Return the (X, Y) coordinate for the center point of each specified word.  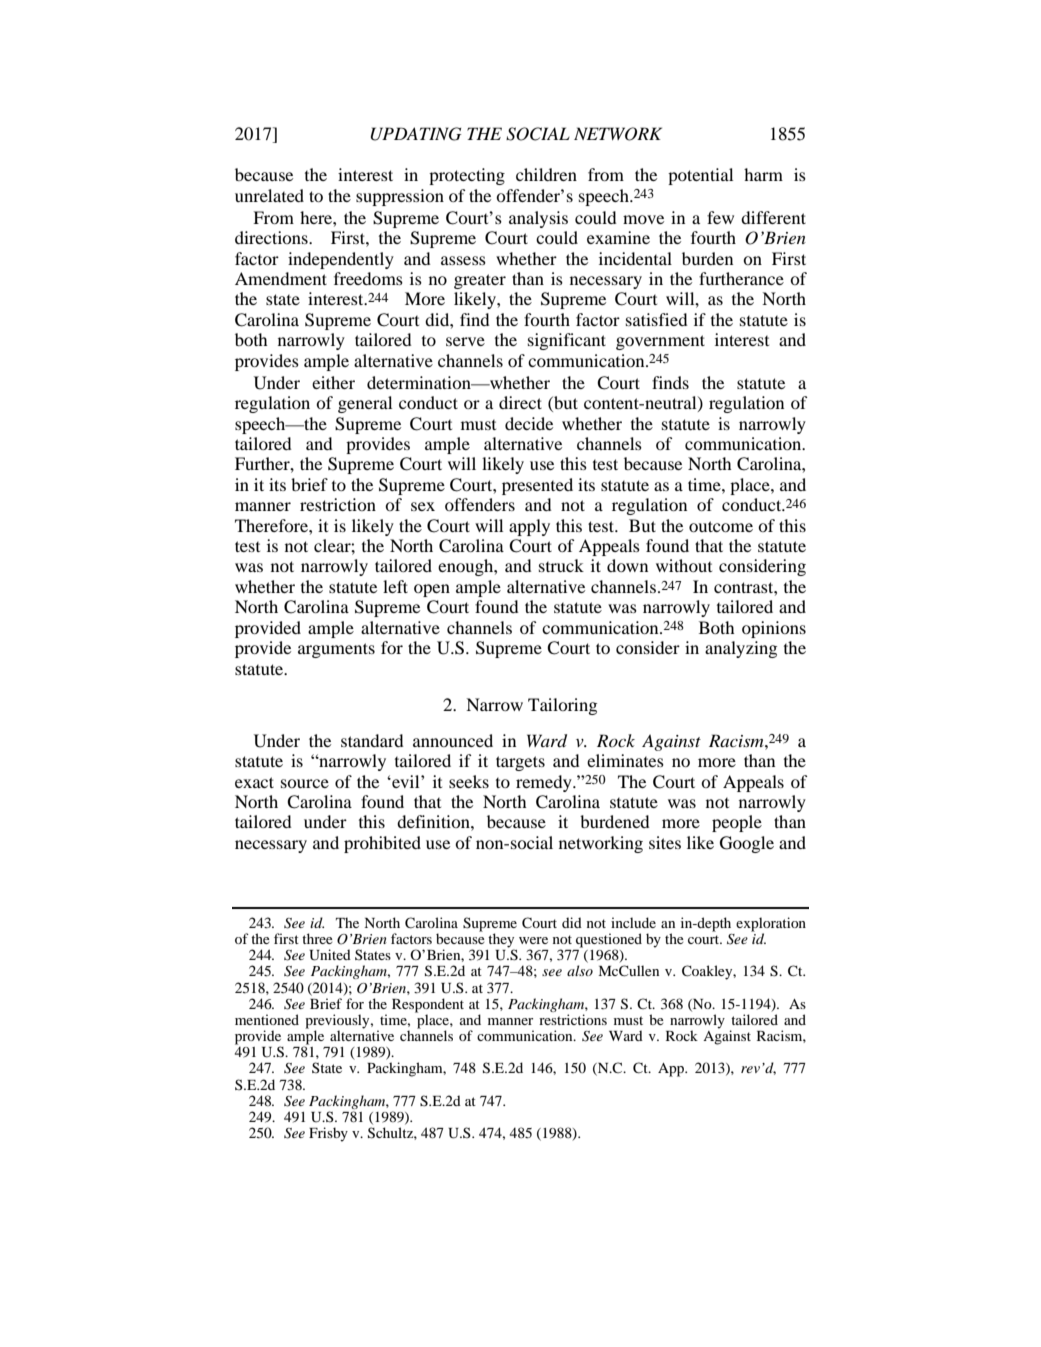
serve (465, 341)
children (546, 174)
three (317, 938)
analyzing (741, 649)
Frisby (328, 1134)
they (501, 941)
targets (520, 763)
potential (700, 176)
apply (529, 527)
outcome (721, 526)
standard (372, 740)
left (395, 586)
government (660, 342)
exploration (771, 925)
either (333, 382)
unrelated (269, 195)
